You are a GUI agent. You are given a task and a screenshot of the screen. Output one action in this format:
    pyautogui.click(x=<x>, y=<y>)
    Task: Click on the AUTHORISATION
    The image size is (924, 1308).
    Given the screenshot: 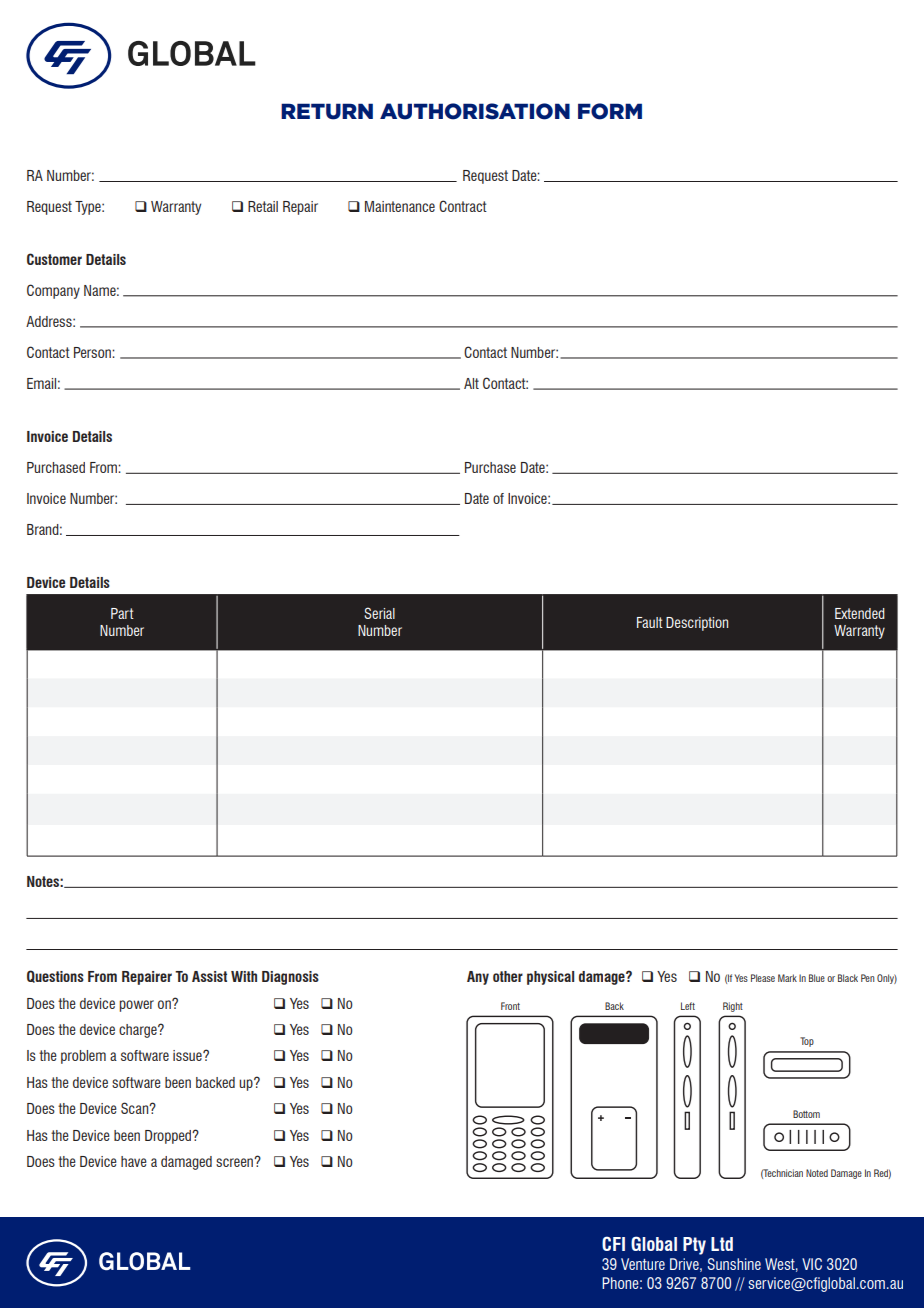 What is the action you would take?
    pyautogui.click(x=475, y=111)
